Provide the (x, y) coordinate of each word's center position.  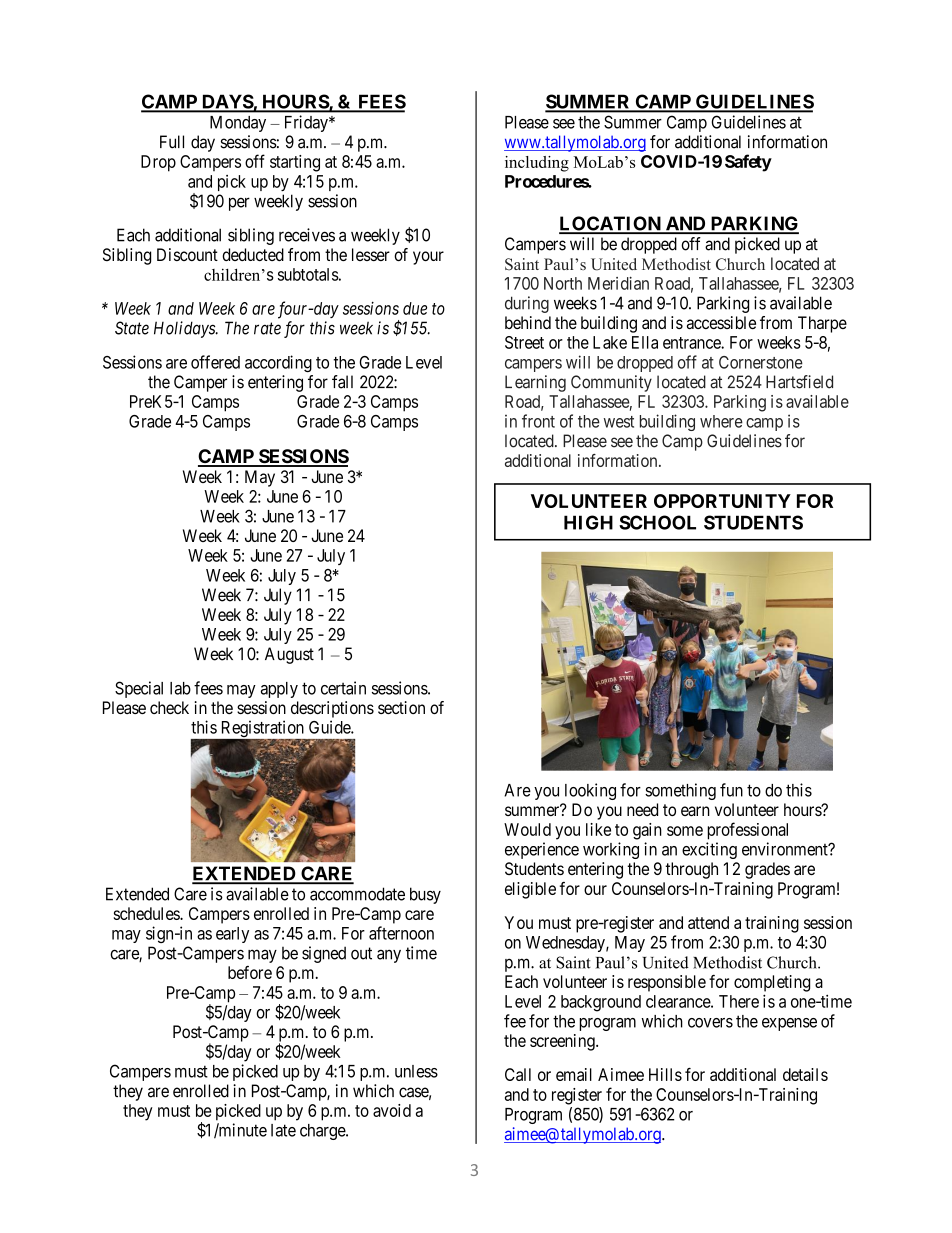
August (289, 655)
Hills (665, 1074)
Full (172, 142)
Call (518, 1074)
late (283, 1130)
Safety (748, 163)
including (537, 164)
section (401, 707)
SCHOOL (657, 522)
